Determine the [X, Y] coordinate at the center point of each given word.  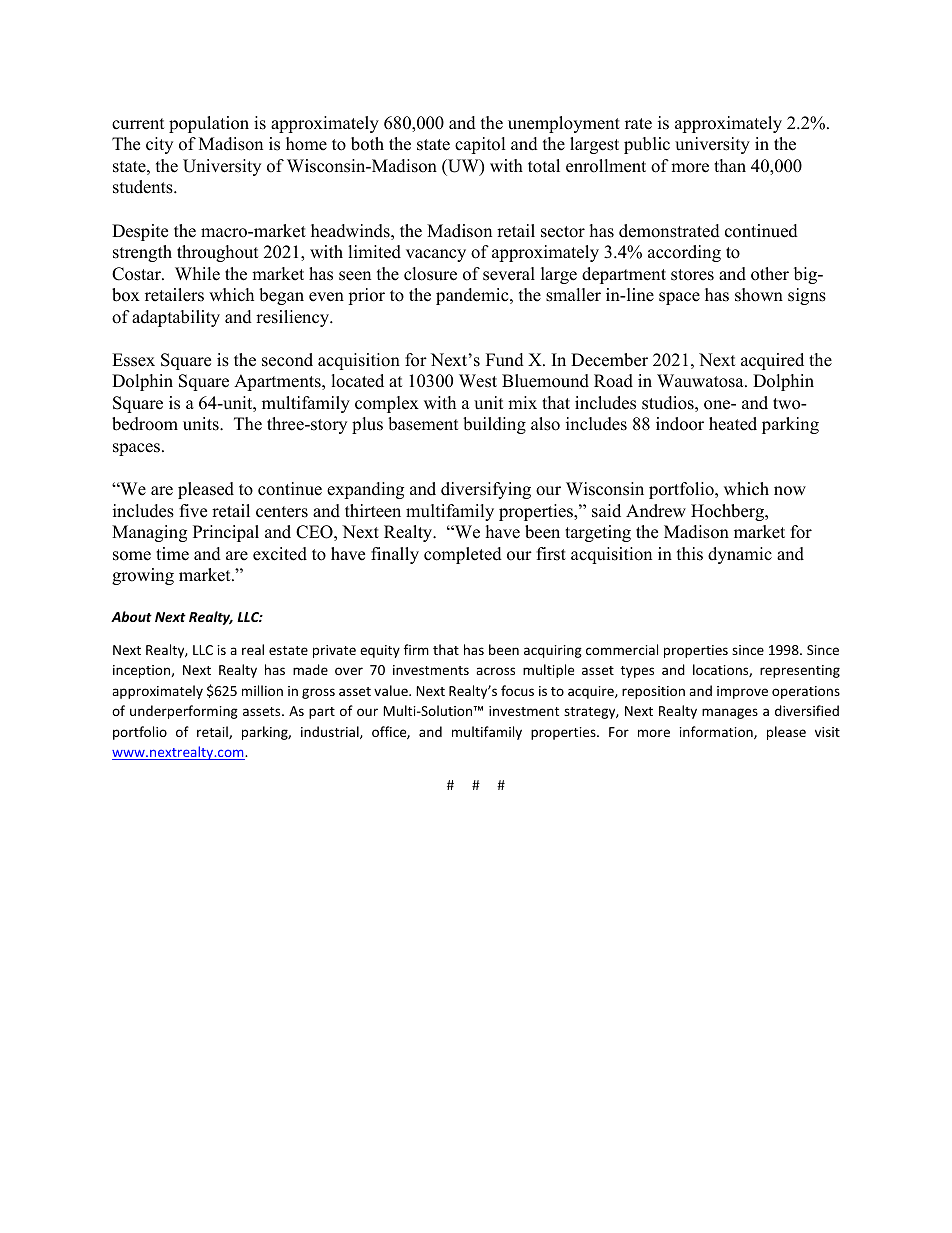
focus [517, 690]
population [209, 124]
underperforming [184, 712]
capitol [480, 145]
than [730, 165]
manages [730, 713]
